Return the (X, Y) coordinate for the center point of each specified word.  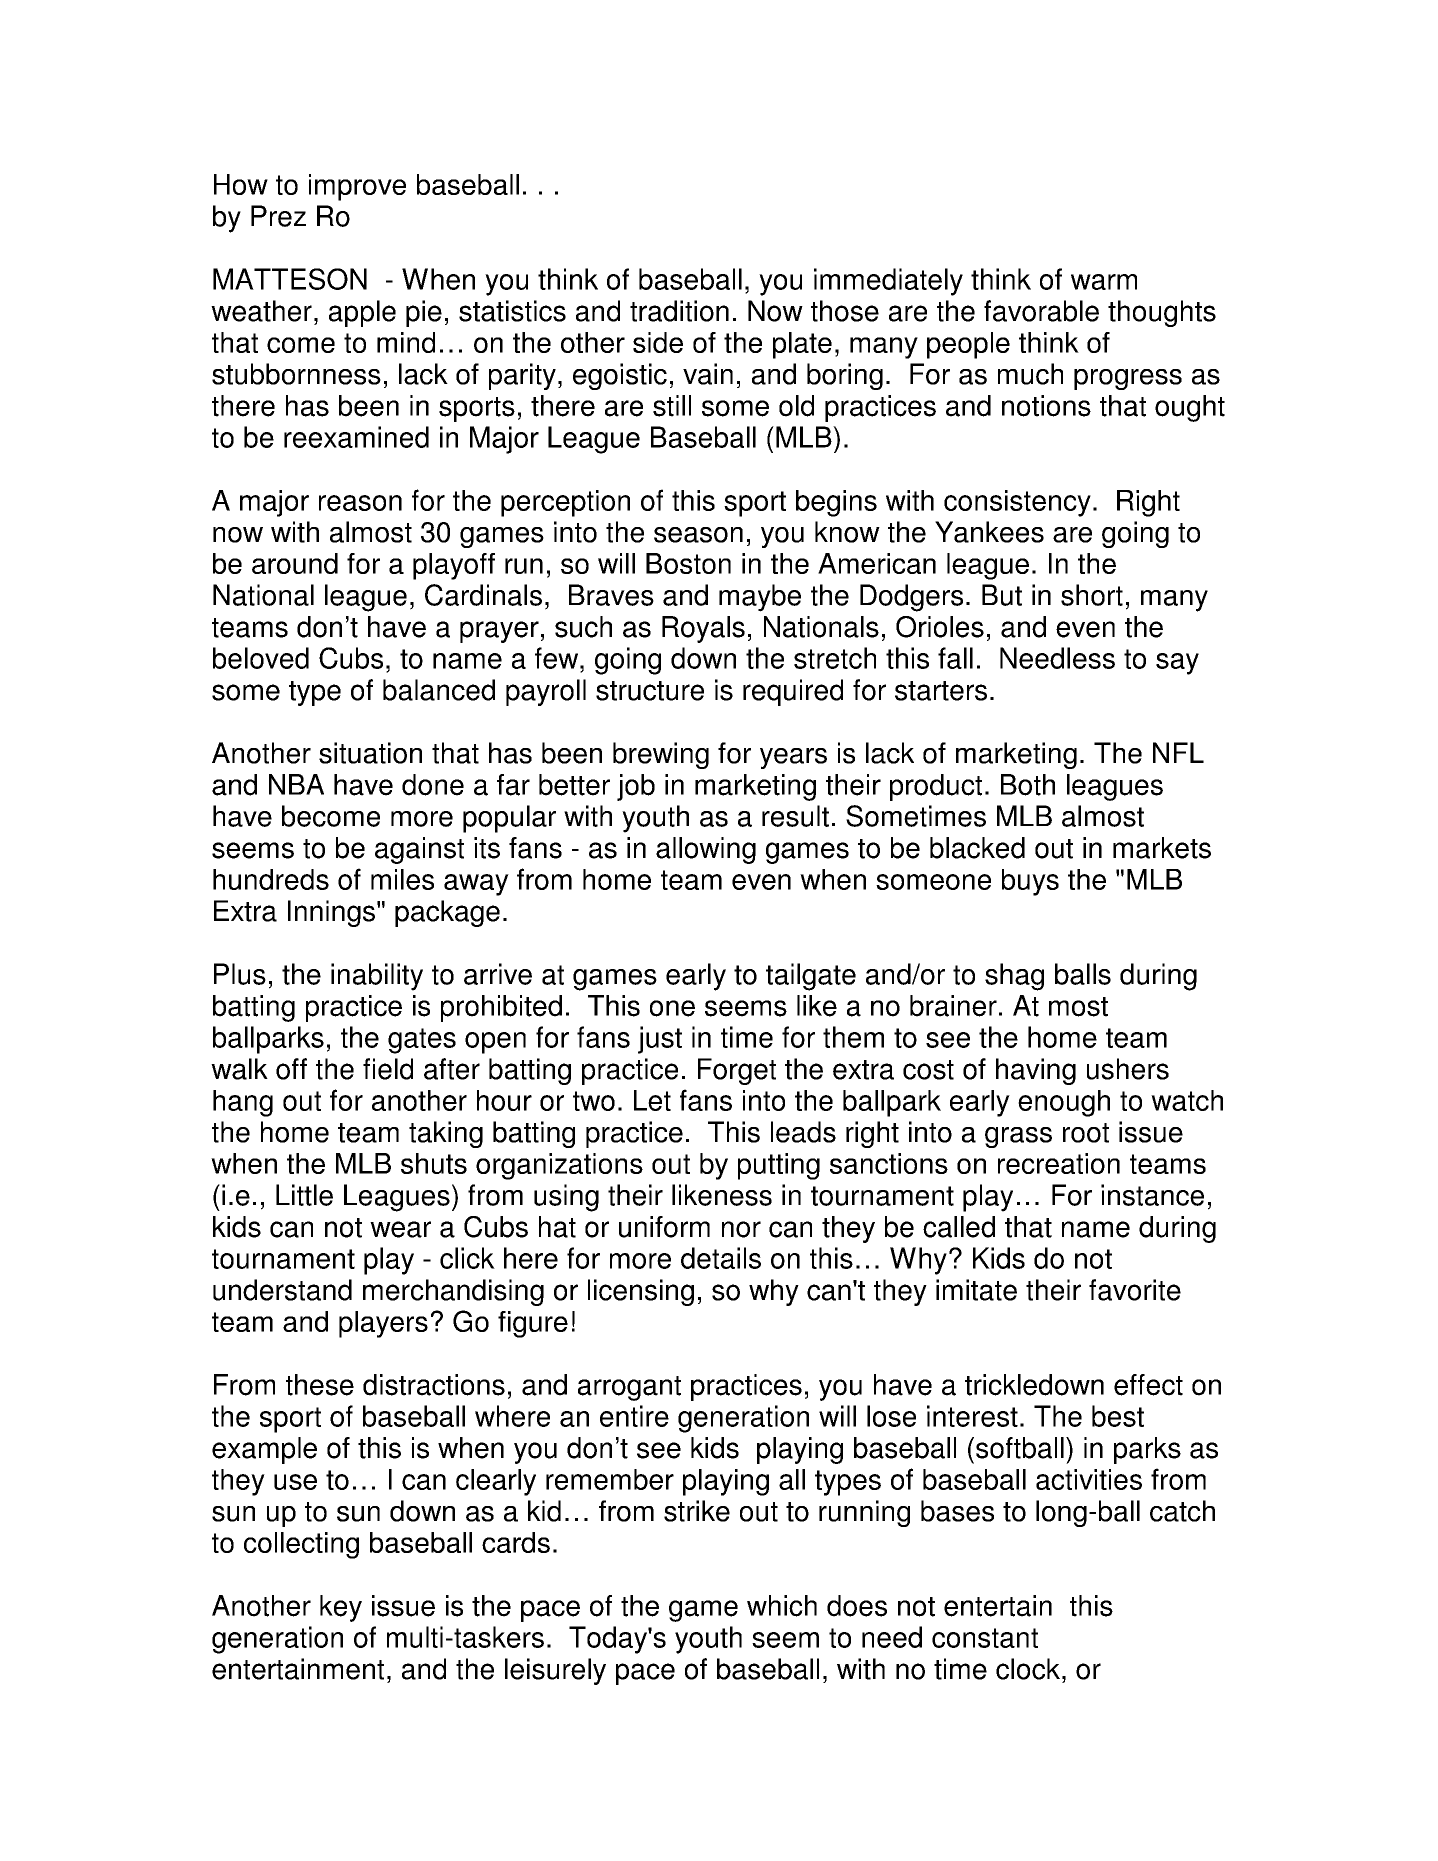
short (1092, 595)
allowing (706, 850)
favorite (1135, 1290)
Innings (331, 913)
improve (357, 187)
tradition (679, 311)
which (782, 1606)
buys (1030, 882)
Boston (688, 563)
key (341, 1608)
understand (282, 1290)
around (295, 563)
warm (1104, 282)
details (721, 1258)
